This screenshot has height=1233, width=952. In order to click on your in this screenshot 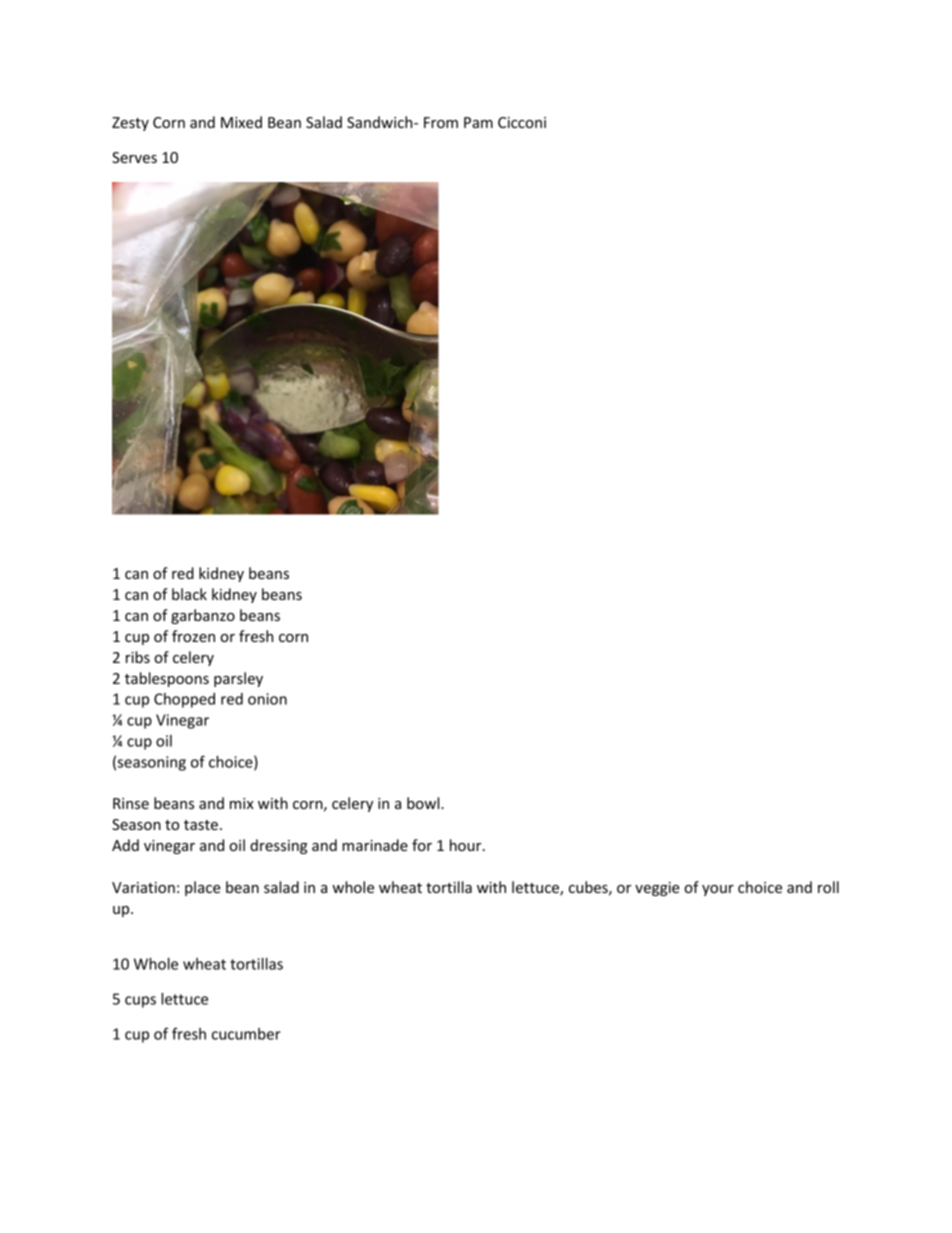, I will do `click(718, 890)`.
